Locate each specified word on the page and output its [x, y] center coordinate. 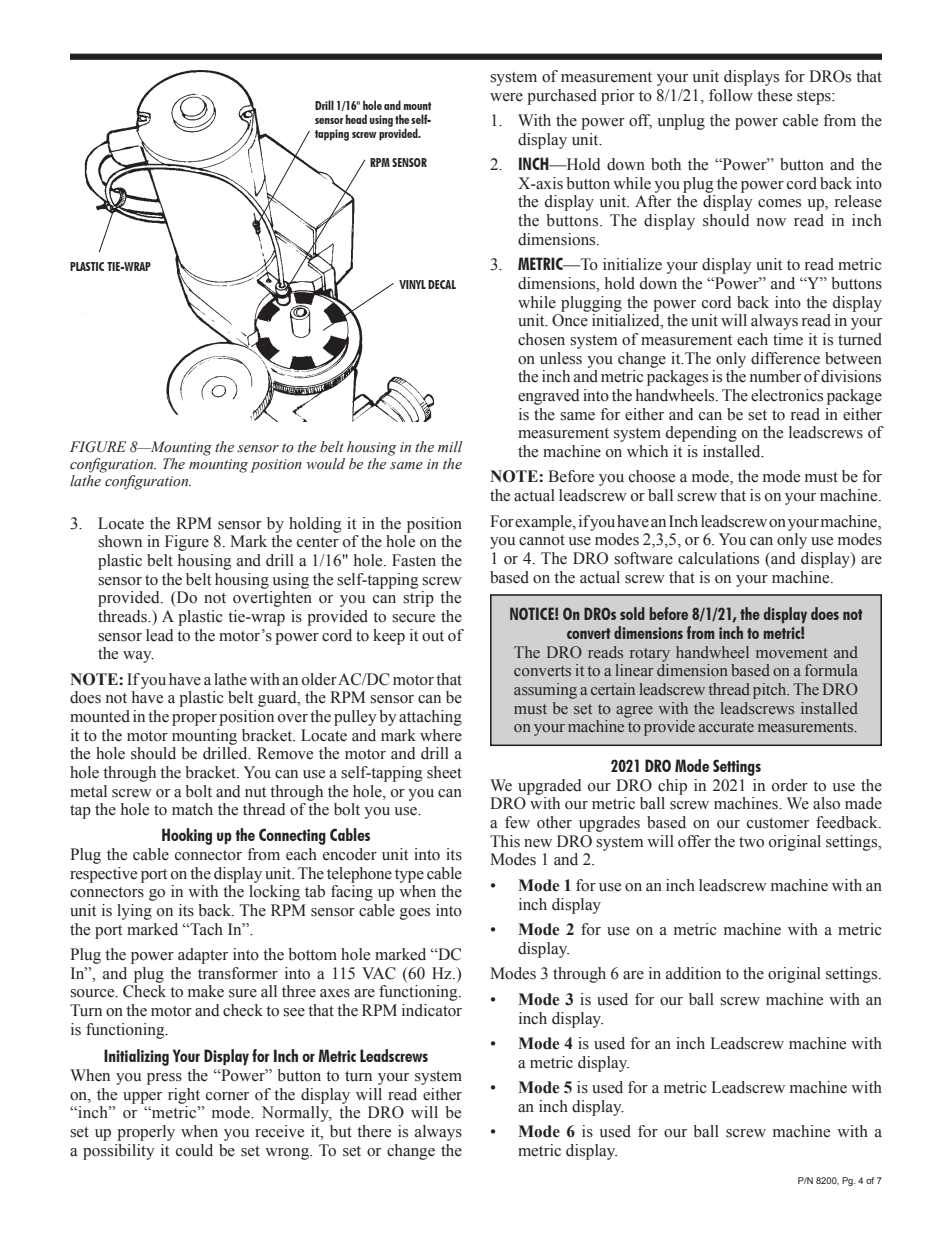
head [356, 119]
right [184, 1096]
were [506, 97]
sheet [444, 772]
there [374, 1131]
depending [701, 434]
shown [120, 541]
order [790, 785]
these [774, 95]
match [192, 809]
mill [450, 446]
